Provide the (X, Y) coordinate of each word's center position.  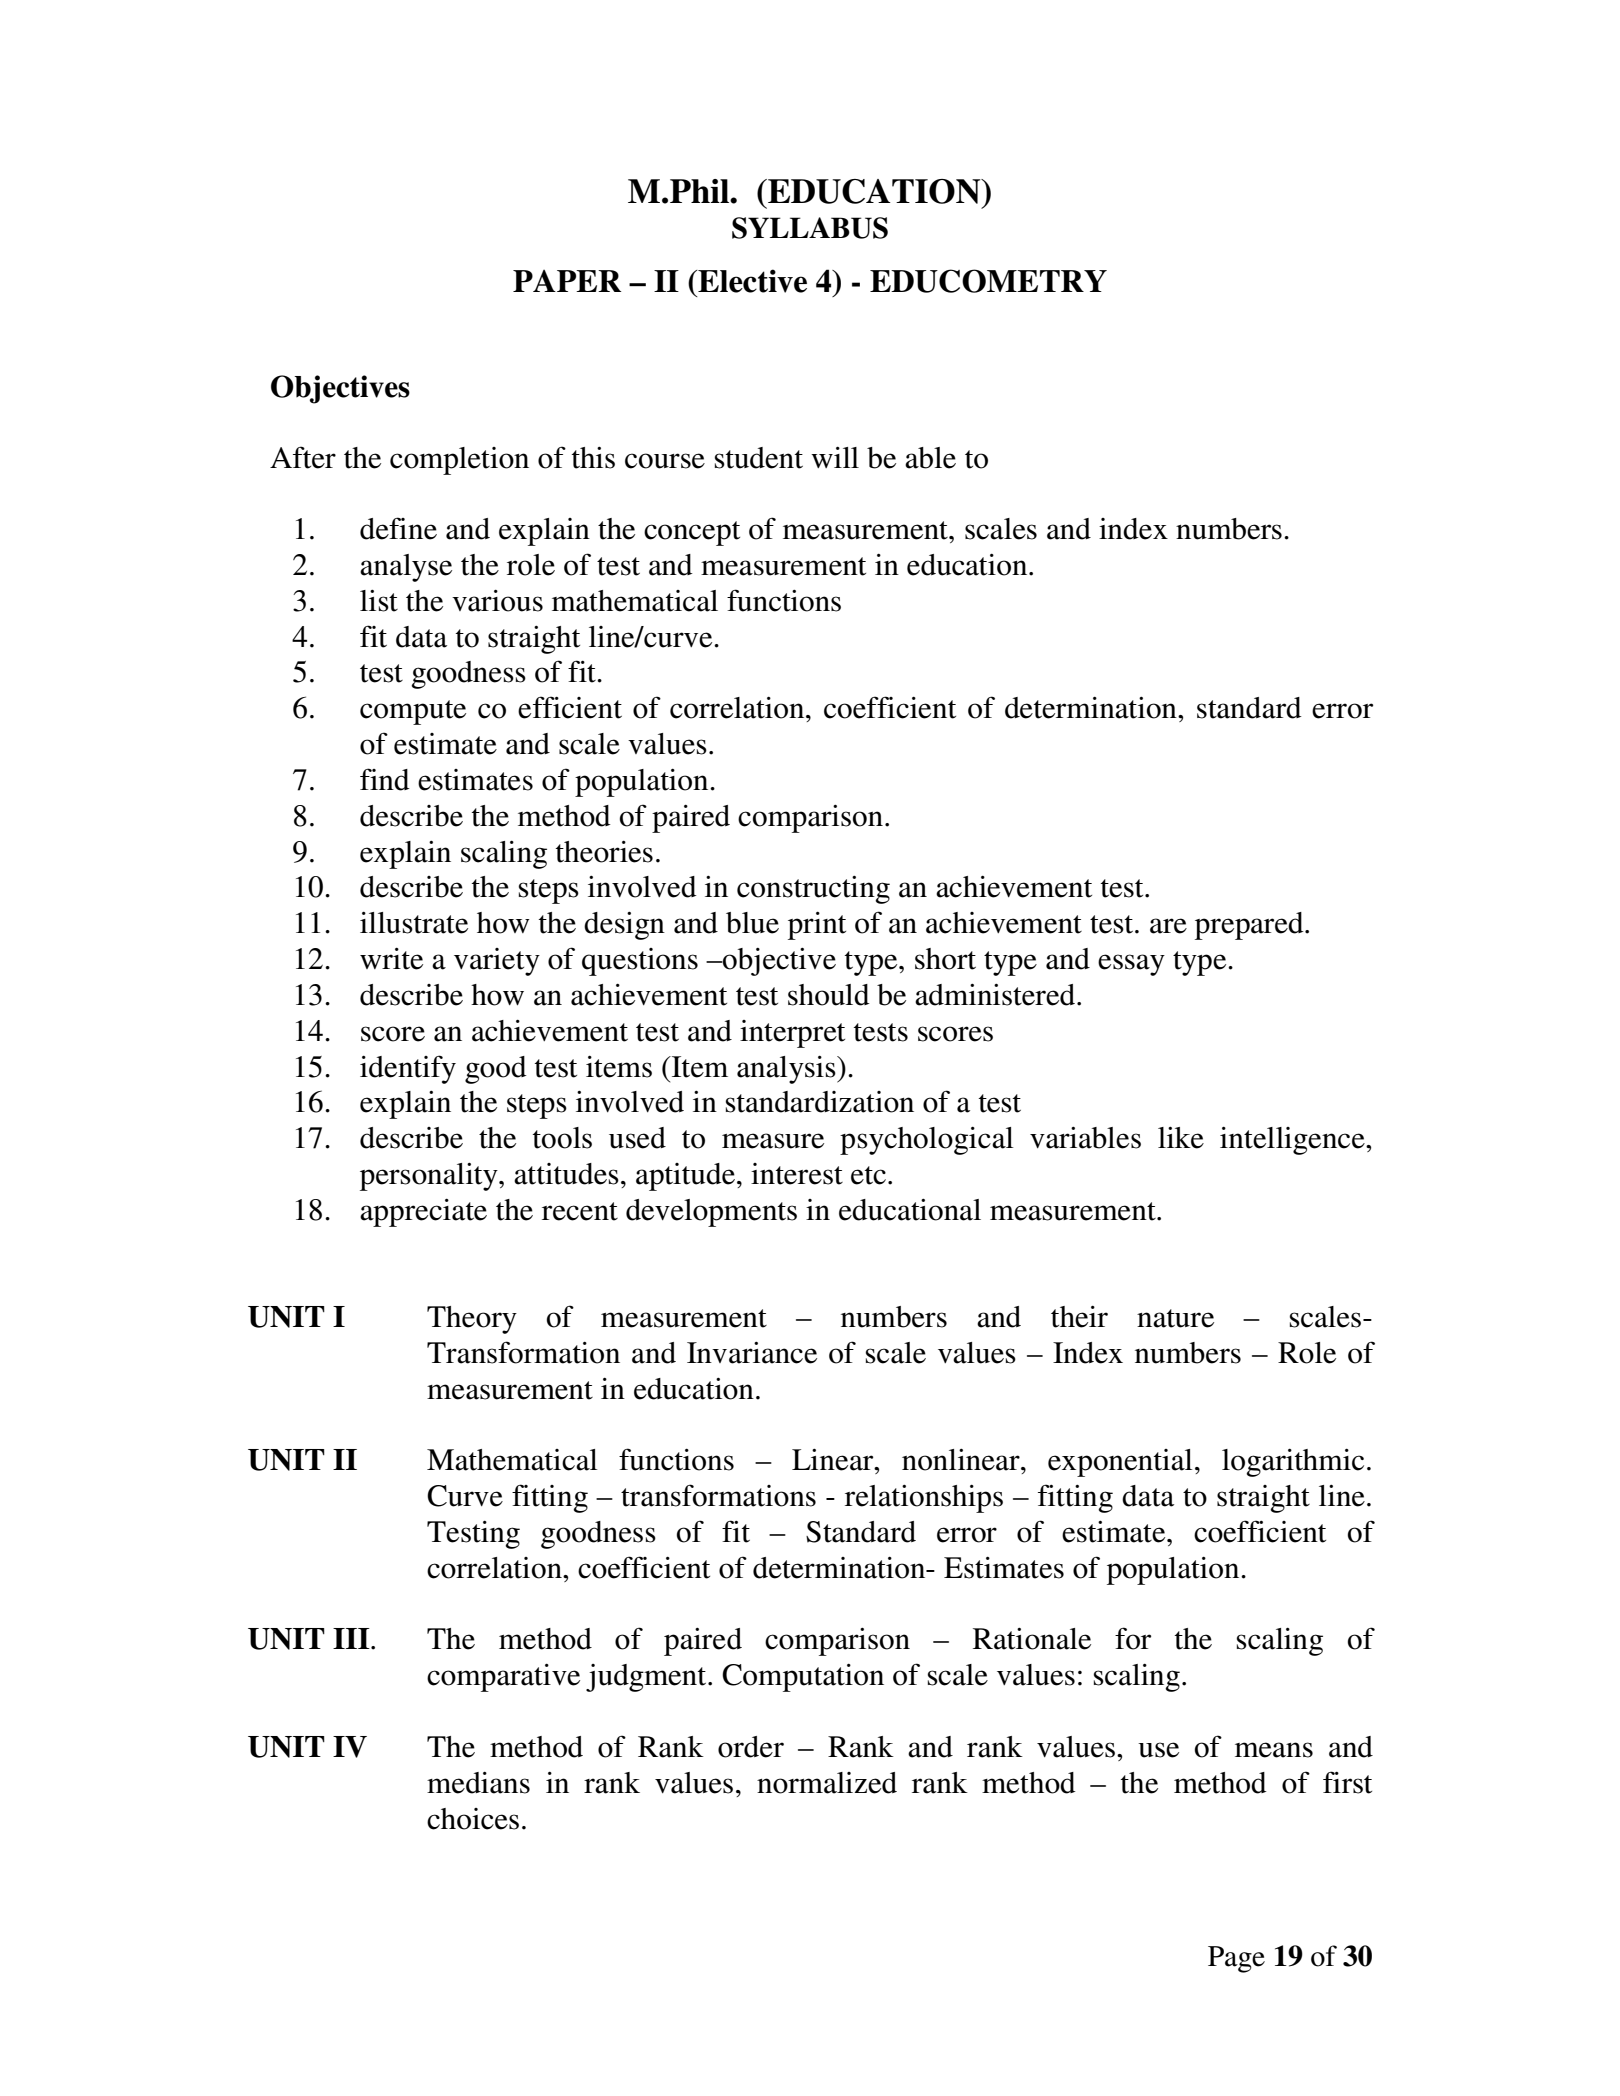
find (385, 779)
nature (1175, 1318)
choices (473, 1819)
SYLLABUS (810, 228)
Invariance (752, 1353)
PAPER (567, 281)
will (835, 457)
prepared (1250, 926)
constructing (813, 890)
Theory (472, 1320)
